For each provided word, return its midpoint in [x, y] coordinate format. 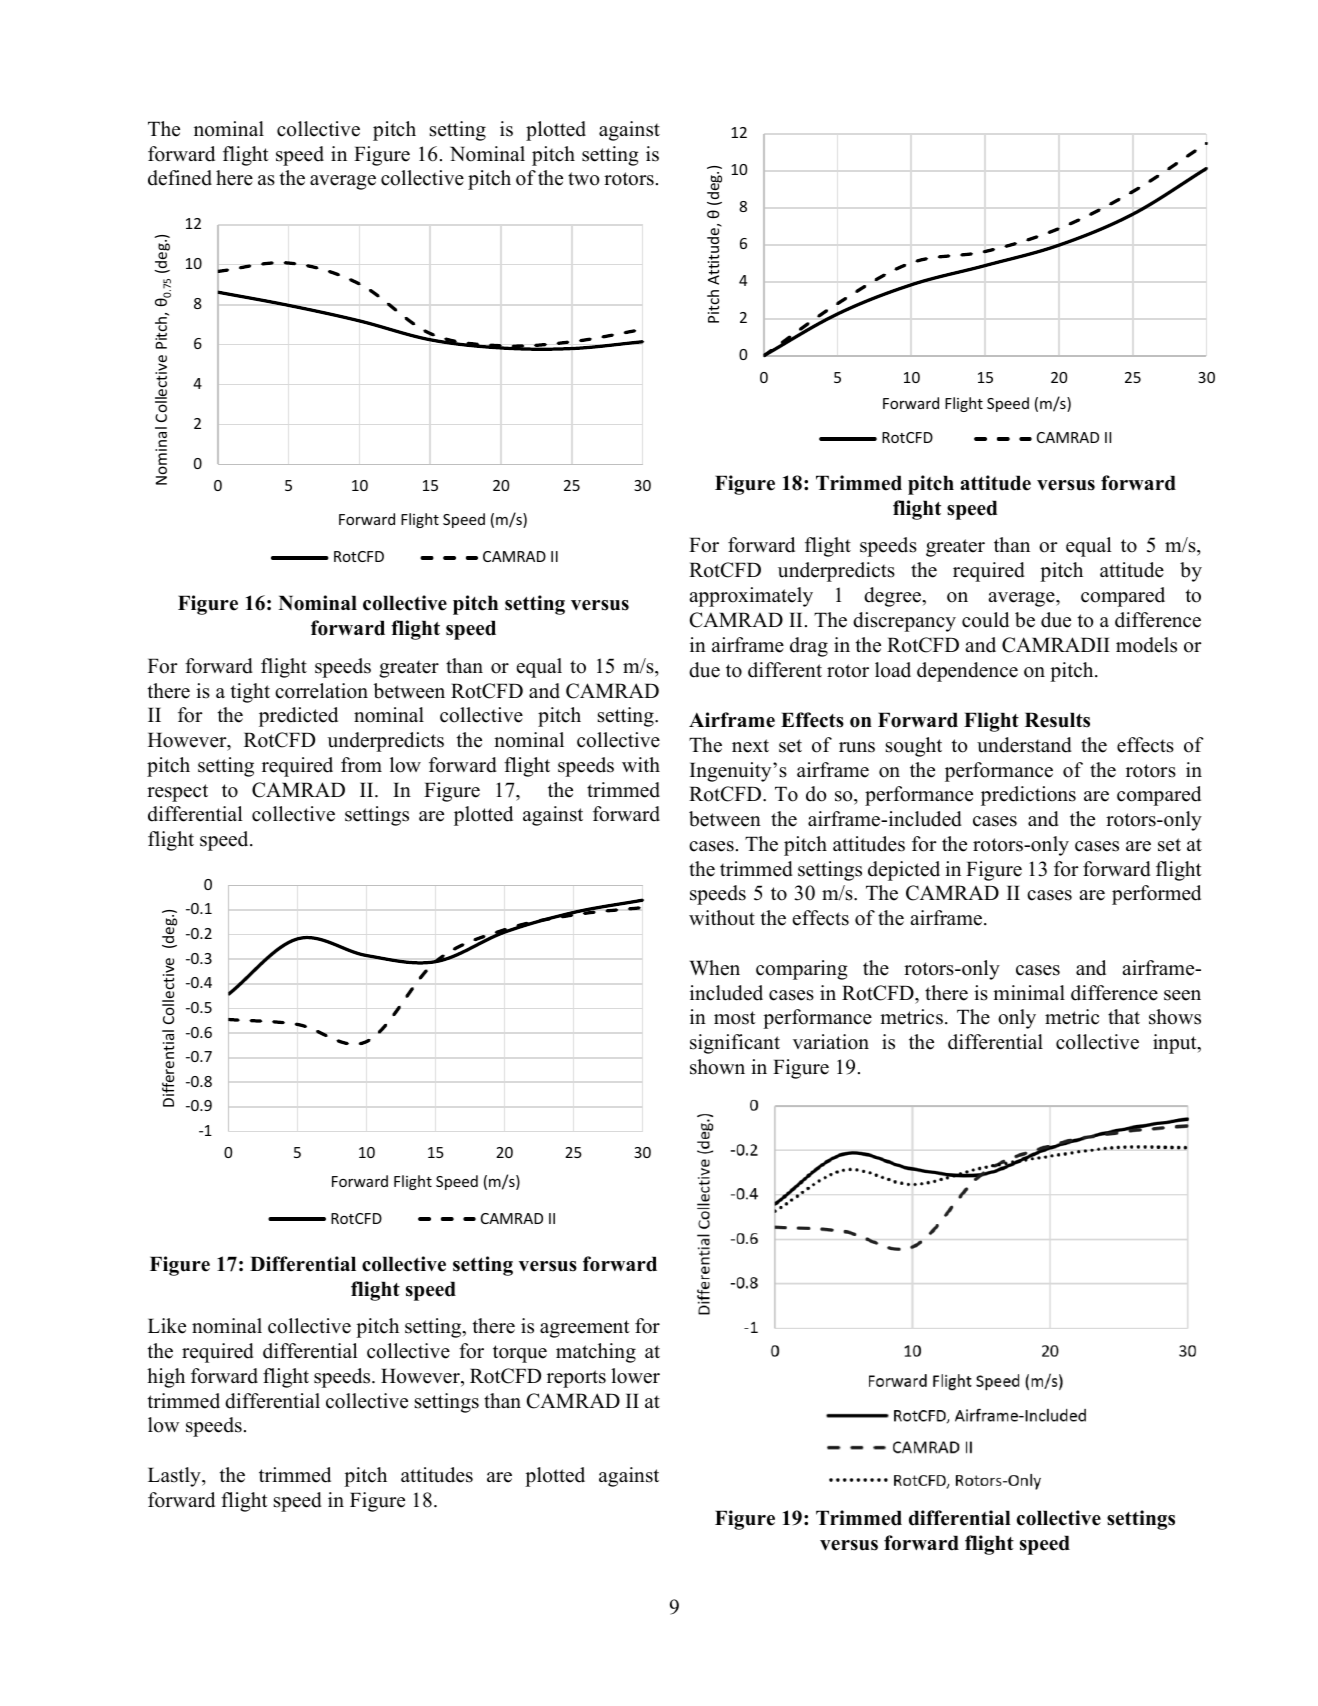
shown [717, 1067]
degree [893, 597]
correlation [321, 691]
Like [167, 1326]
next [750, 746]
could [985, 620]
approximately [751, 597]
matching [596, 1353]
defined [180, 178]
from [361, 765]
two [583, 179]
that [1124, 1016]
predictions [1028, 796]
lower [635, 1376]
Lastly [175, 1477]
